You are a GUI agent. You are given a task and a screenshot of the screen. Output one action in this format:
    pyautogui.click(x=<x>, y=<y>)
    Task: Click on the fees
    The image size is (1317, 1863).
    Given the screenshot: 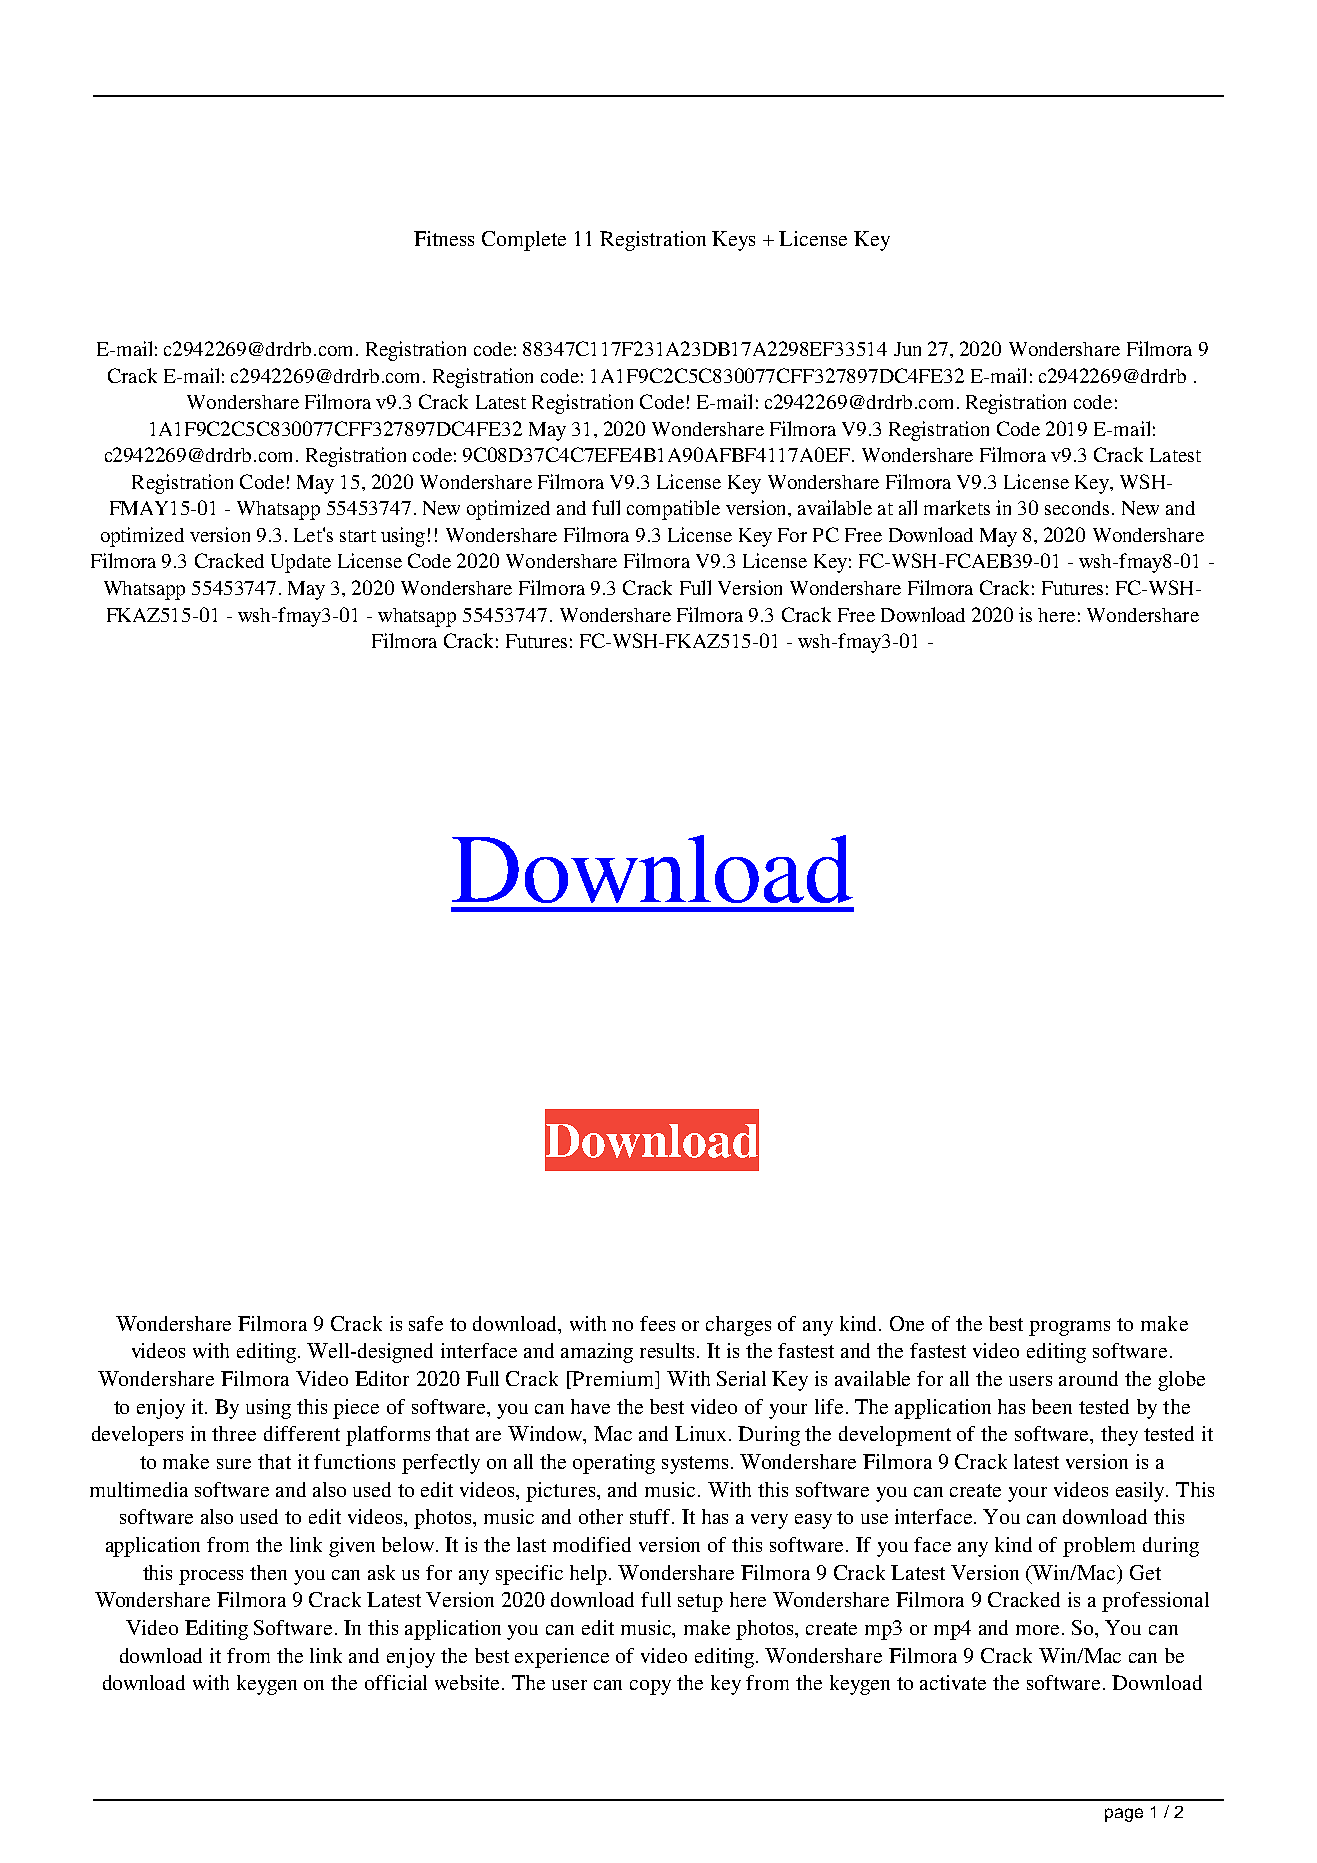 What is the action you would take?
    pyautogui.click(x=657, y=1323)
